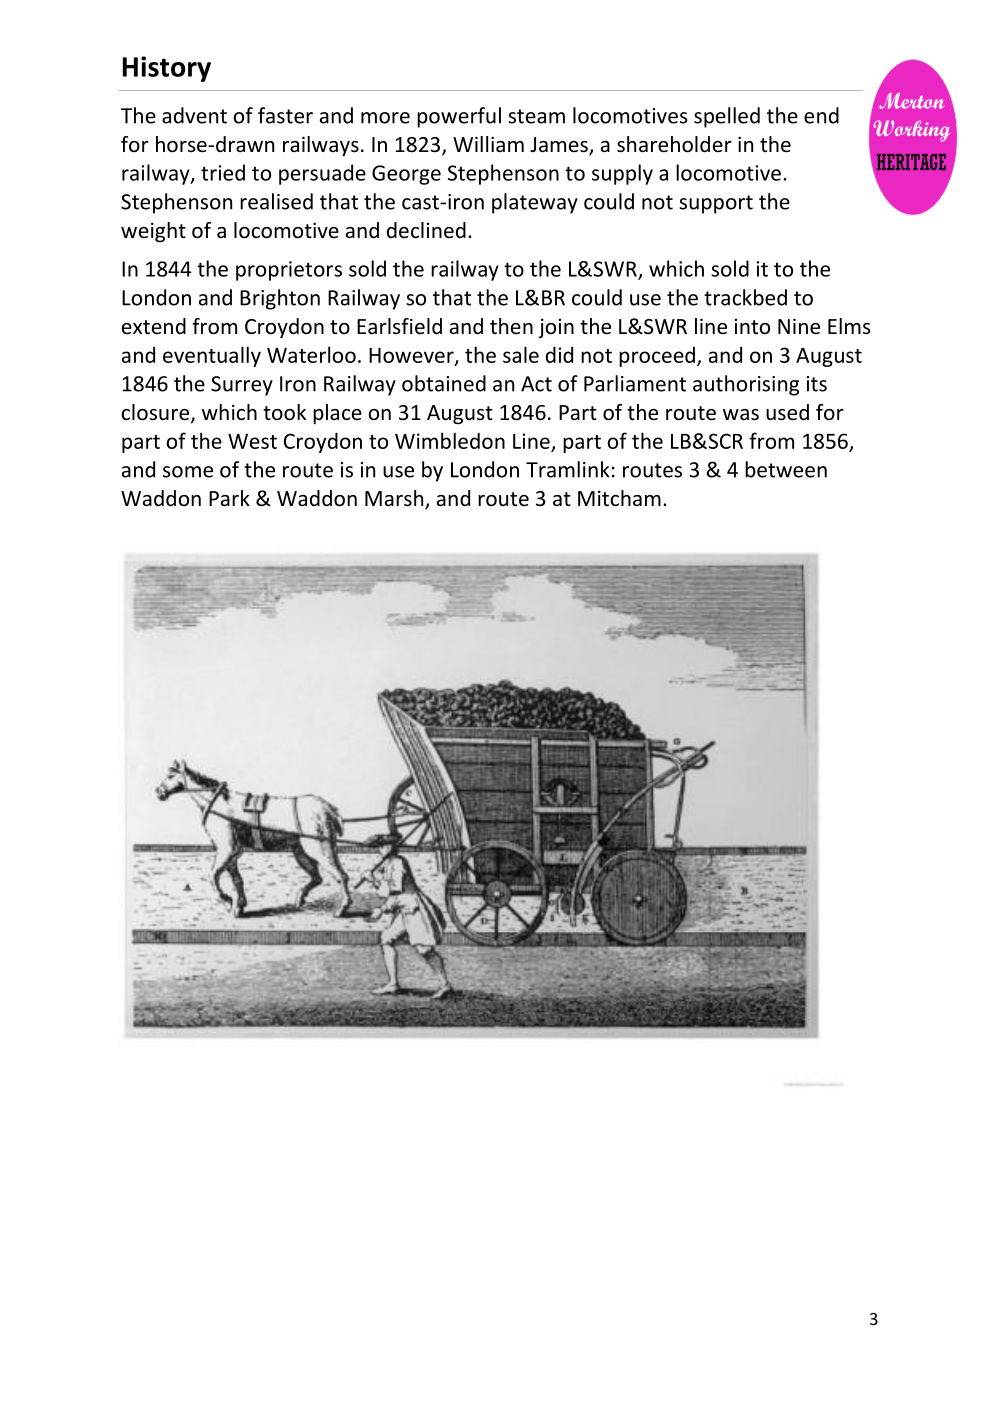 The width and height of the page is (999, 1412). What do you see at coordinates (727, 117) in the page?
I see `spelled` at bounding box center [727, 117].
